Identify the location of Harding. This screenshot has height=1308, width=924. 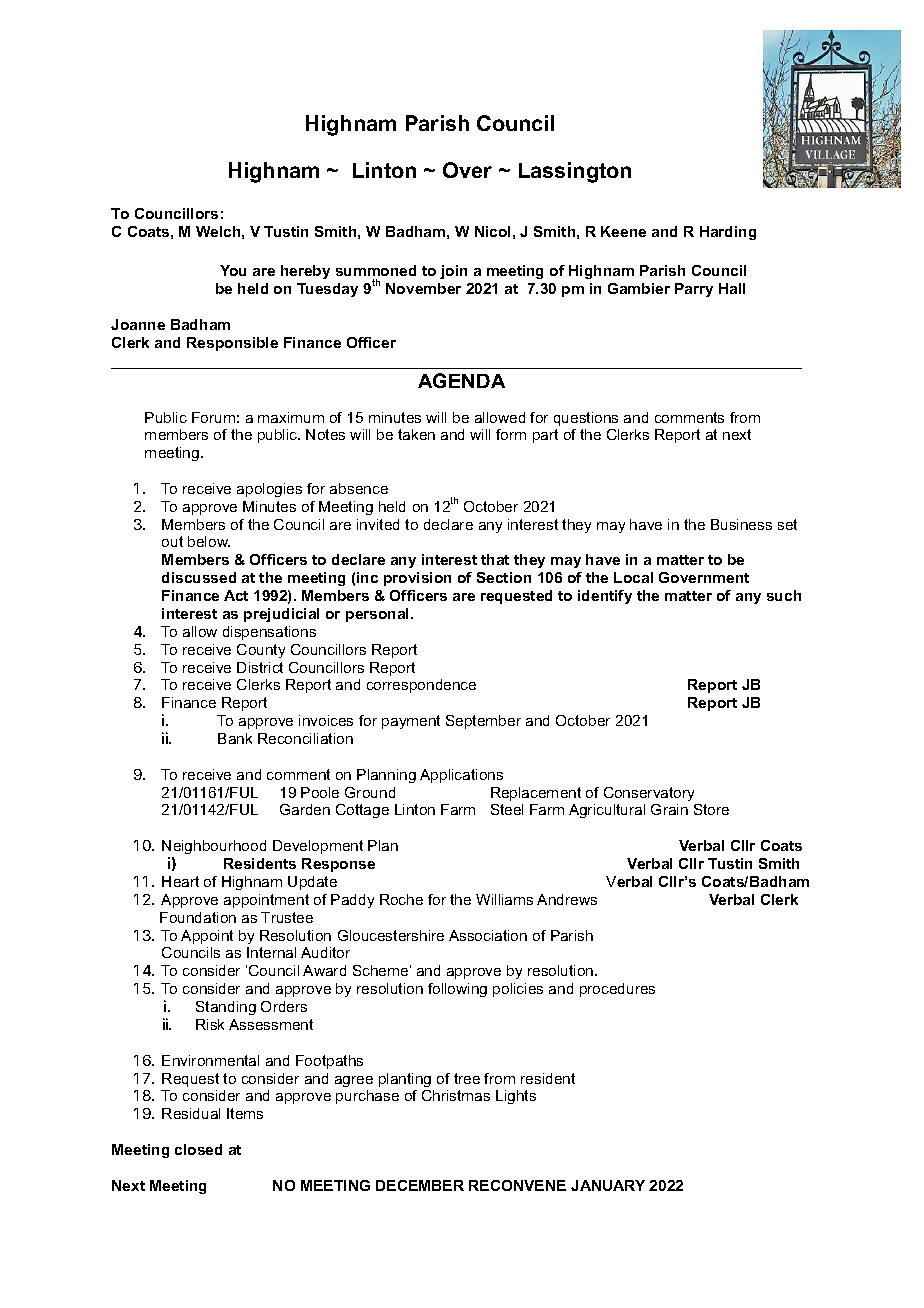
(728, 233).
